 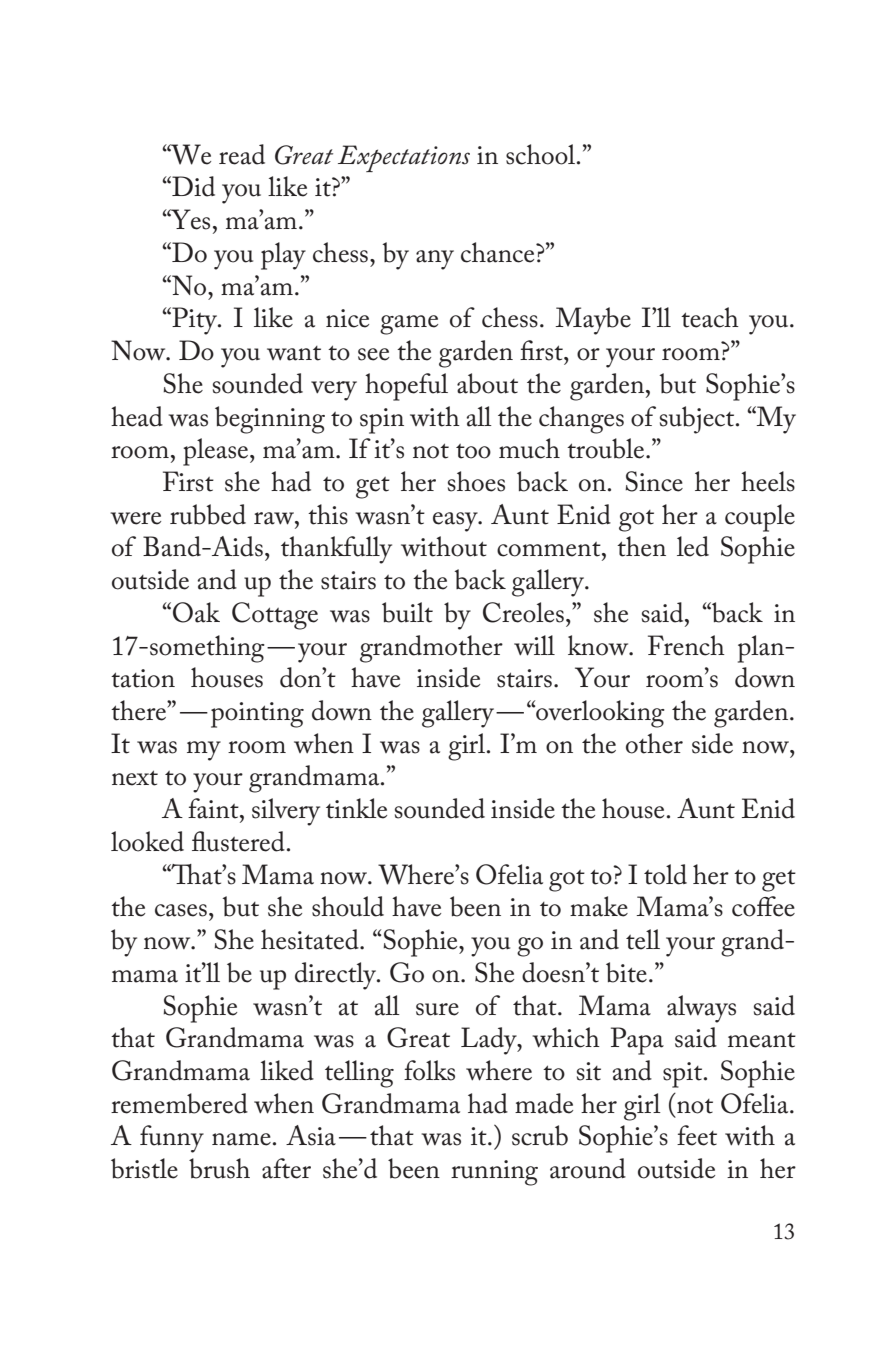 I want to click on Oak, so click(x=196, y=612).
